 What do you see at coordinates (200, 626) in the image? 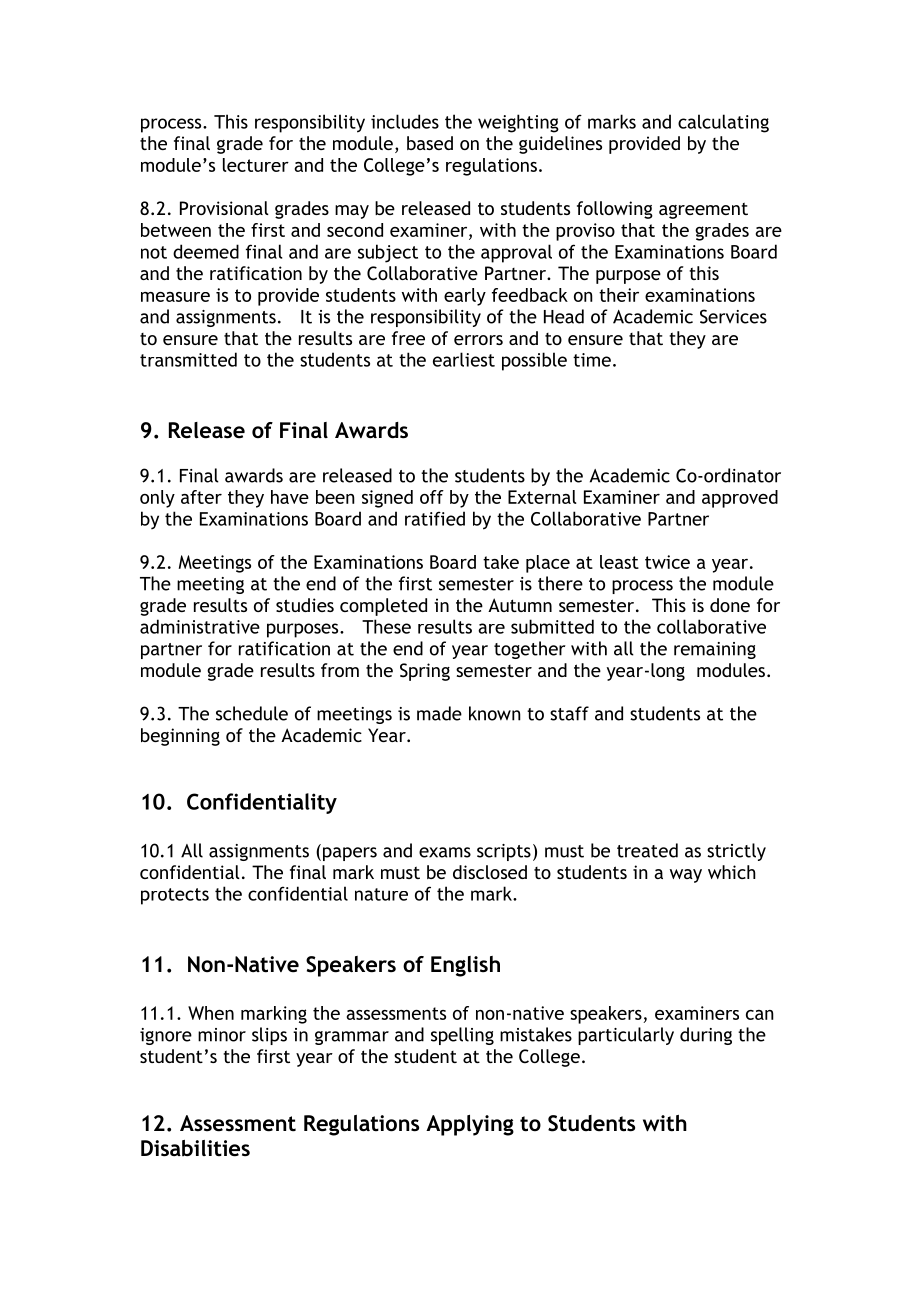
I see `administrative` at bounding box center [200, 626].
